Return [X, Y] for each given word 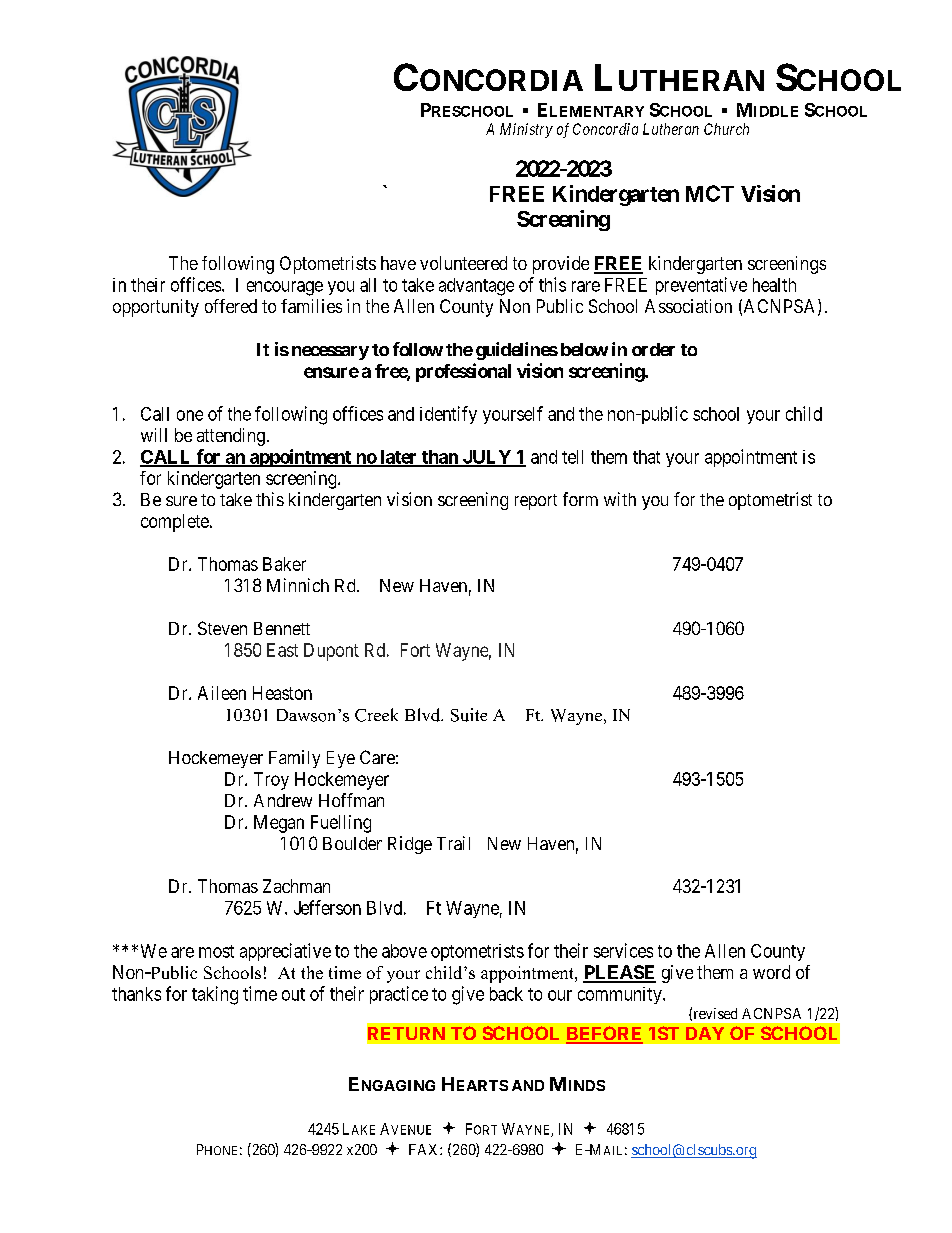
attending [231, 437]
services [623, 950]
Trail [453, 843]
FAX [425, 1149]
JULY [487, 458]
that [646, 457]
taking [215, 995]
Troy [271, 781]
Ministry [526, 130]
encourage [285, 288]
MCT [710, 193]
